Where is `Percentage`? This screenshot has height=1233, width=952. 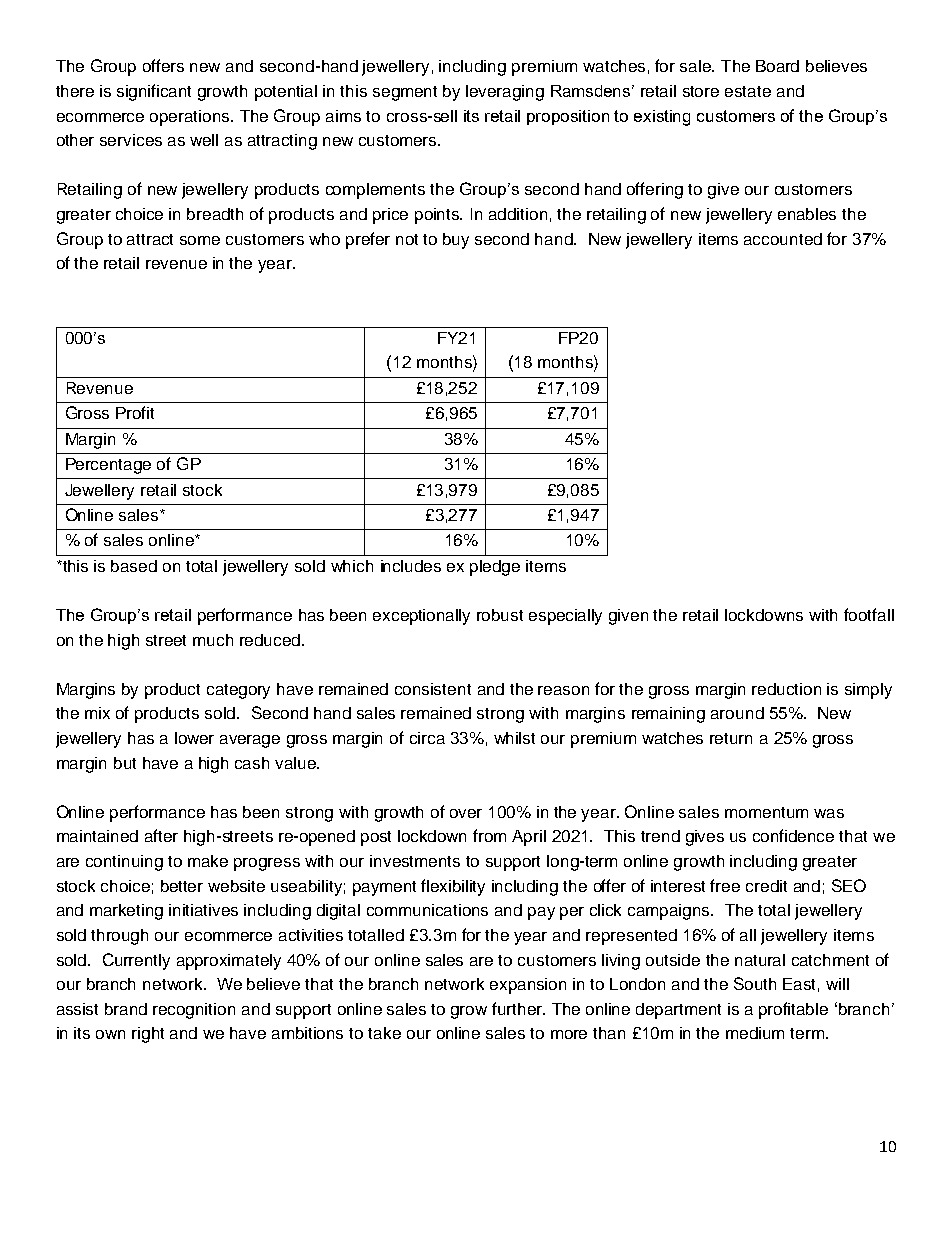
Percentage is located at coordinates (108, 466).
